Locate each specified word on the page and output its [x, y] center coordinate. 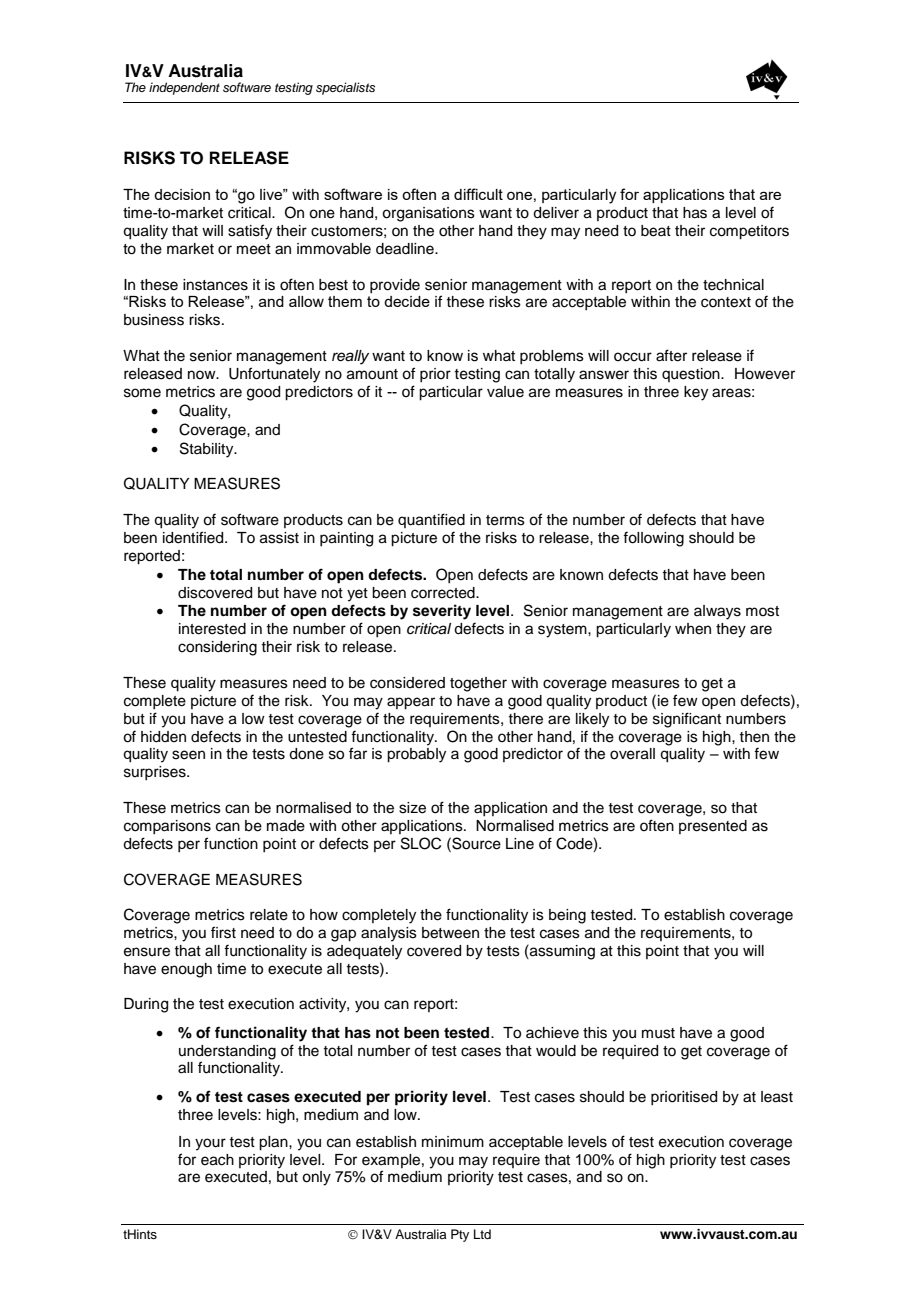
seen [188, 755]
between [450, 933]
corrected [444, 593]
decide [407, 301]
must [658, 1033]
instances [215, 285]
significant [687, 720]
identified [194, 537]
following [653, 539]
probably [416, 755]
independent [184, 88]
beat [656, 231]
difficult [478, 194]
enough [186, 970]
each [217, 1160]
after [671, 355]
